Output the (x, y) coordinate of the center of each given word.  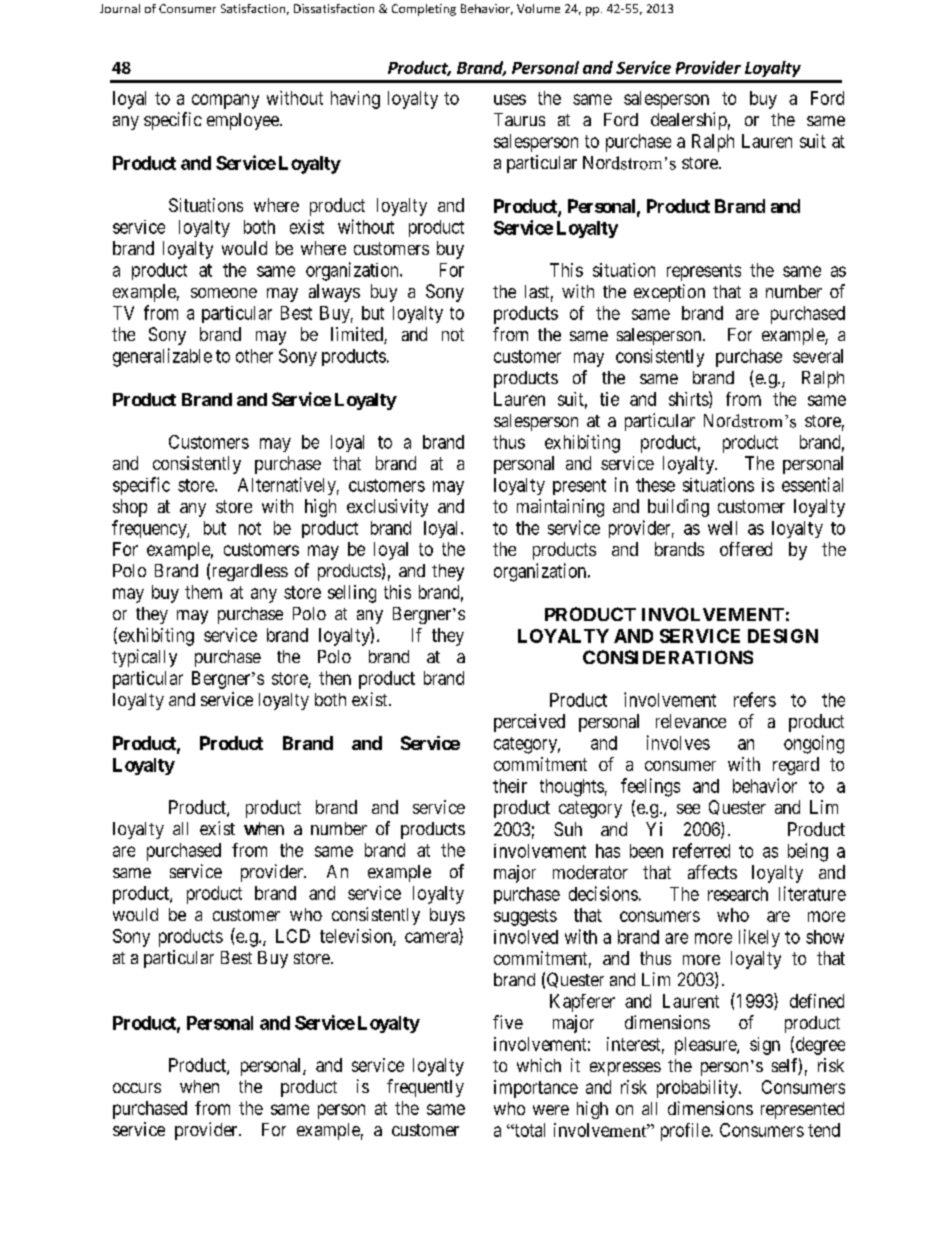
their (510, 786)
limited (358, 335)
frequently (425, 1088)
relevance (691, 721)
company (225, 101)
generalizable (162, 357)
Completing (424, 10)
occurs (137, 1088)
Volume (538, 8)
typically (144, 658)
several (818, 356)
